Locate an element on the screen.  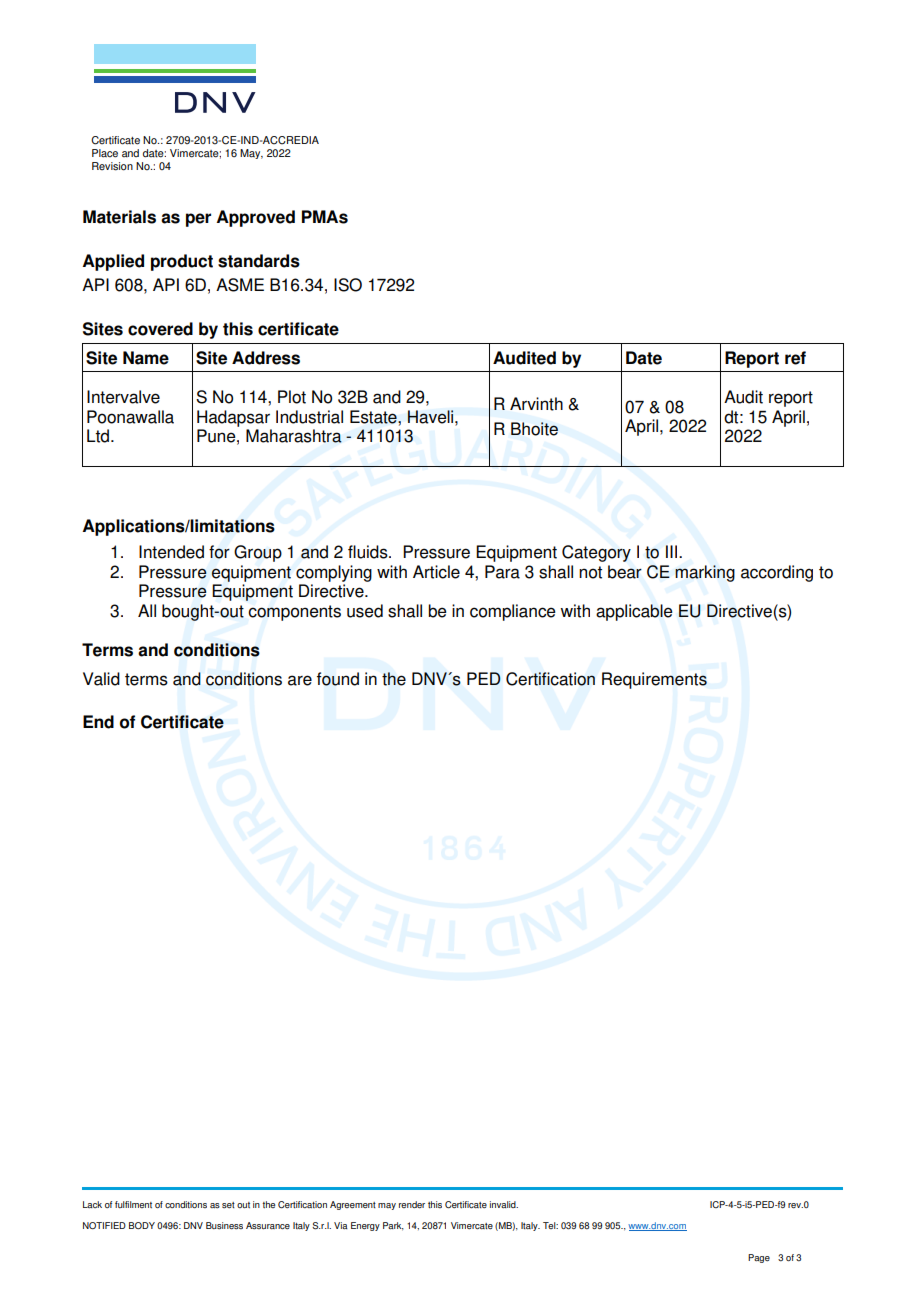
III is located at coordinates (673, 551).
